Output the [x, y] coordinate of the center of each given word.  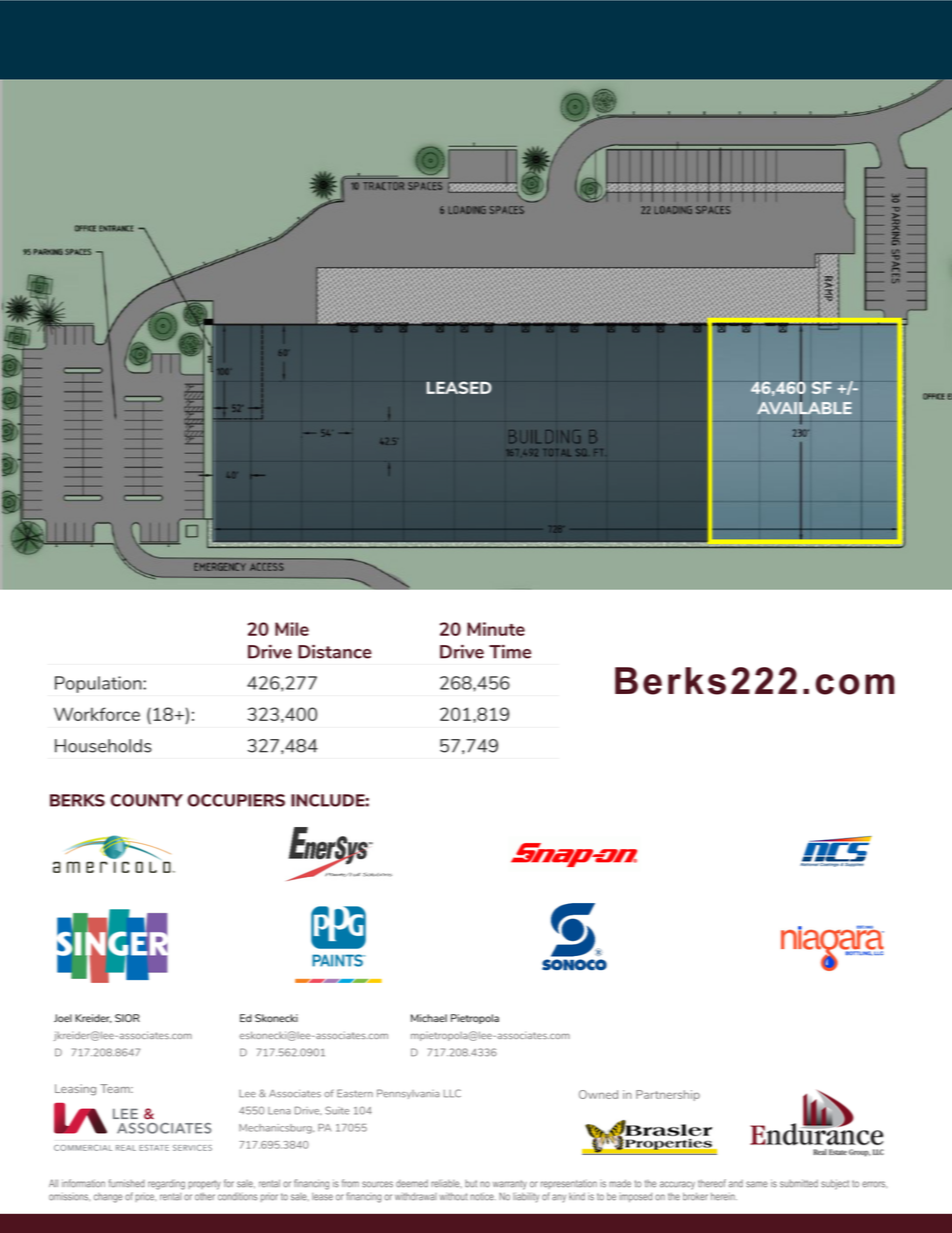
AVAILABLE [804, 408]
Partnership [668, 1095]
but [471, 1184]
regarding [166, 1184]
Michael [429, 1018]
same [757, 1184]
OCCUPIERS [236, 800]
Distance [335, 652]
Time [510, 652]
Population [99, 684]
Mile [292, 629]
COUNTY [147, 800]
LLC [452, 1093]
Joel [63, 1018]
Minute [496, 629]
